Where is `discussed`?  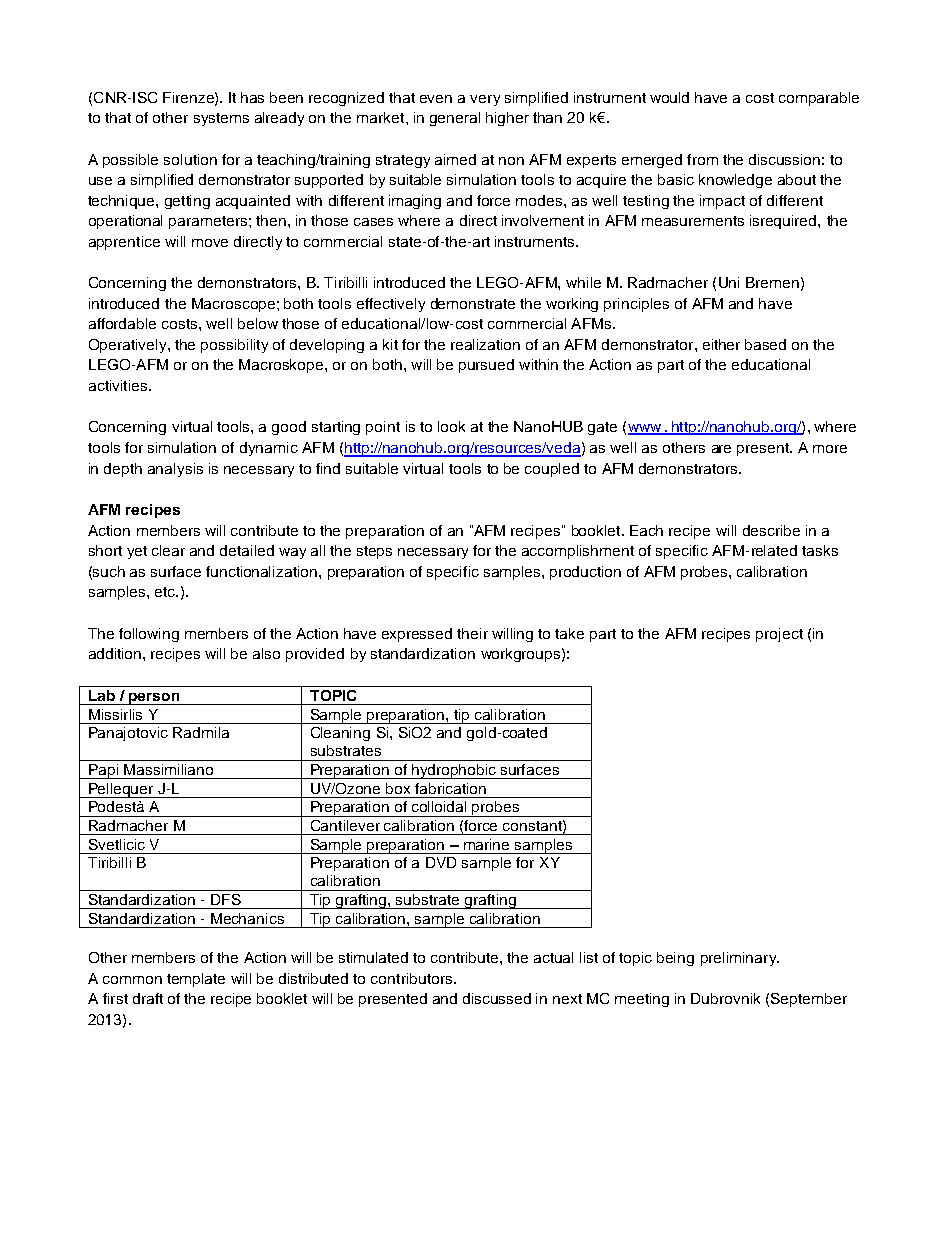
discussed is located at coordinates (497, 998).
